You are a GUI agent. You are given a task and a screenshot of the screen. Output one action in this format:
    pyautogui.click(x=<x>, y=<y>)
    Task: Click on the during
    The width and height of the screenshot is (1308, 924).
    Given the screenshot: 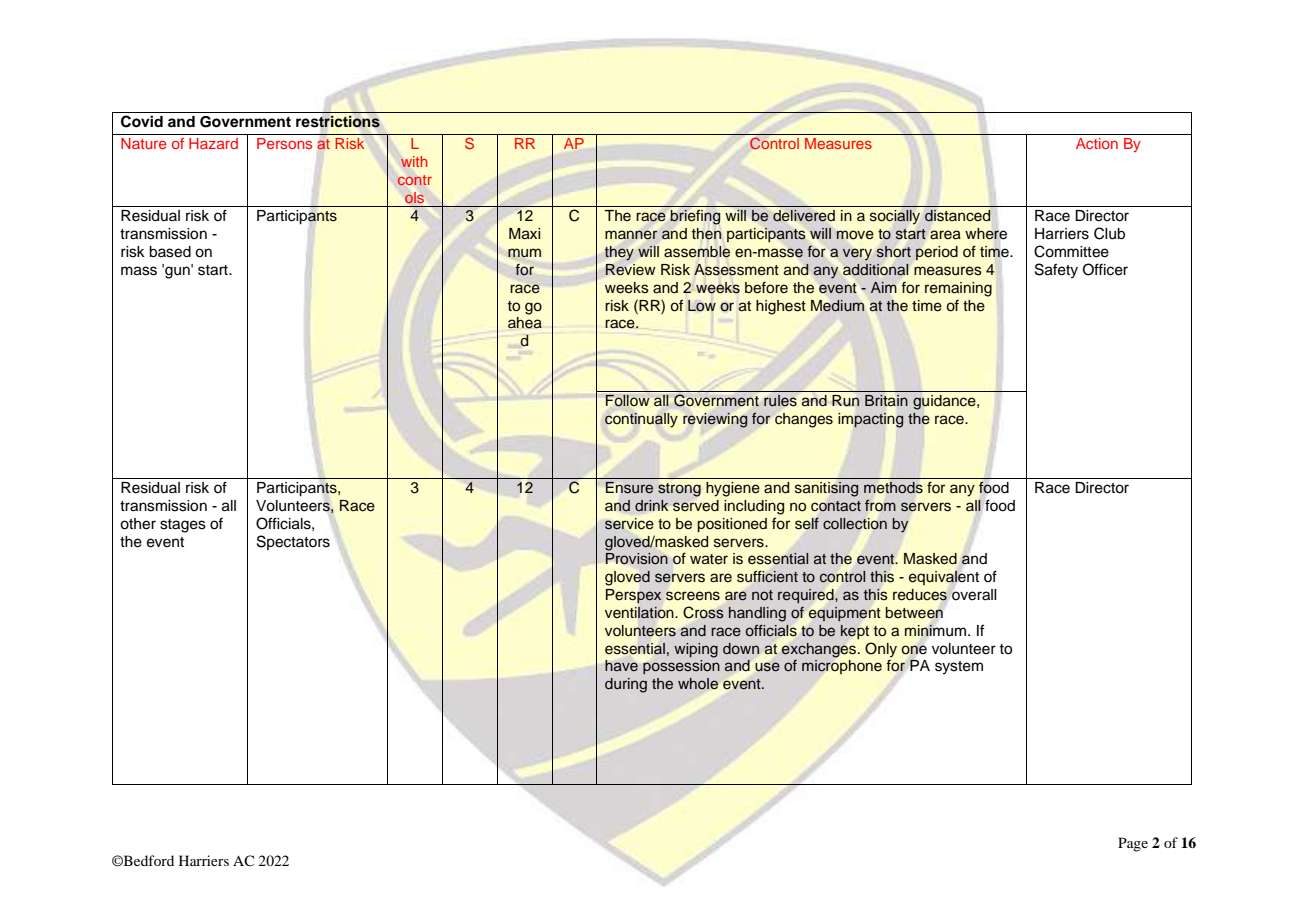 What is the action you would take?
    pyautogui.click(x=626, y=685)
